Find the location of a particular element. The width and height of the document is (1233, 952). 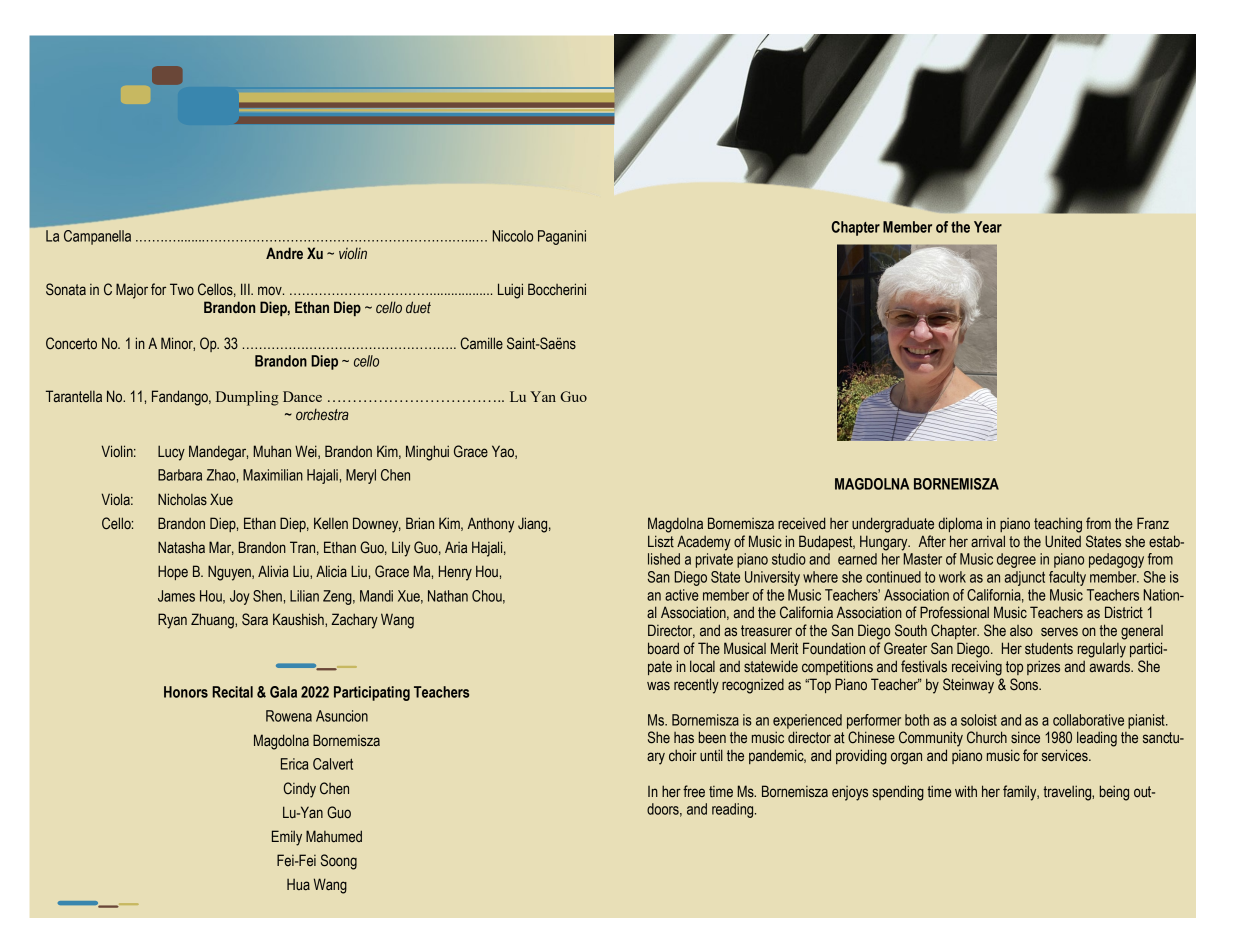

also is located at coordinates (1021, 630).
